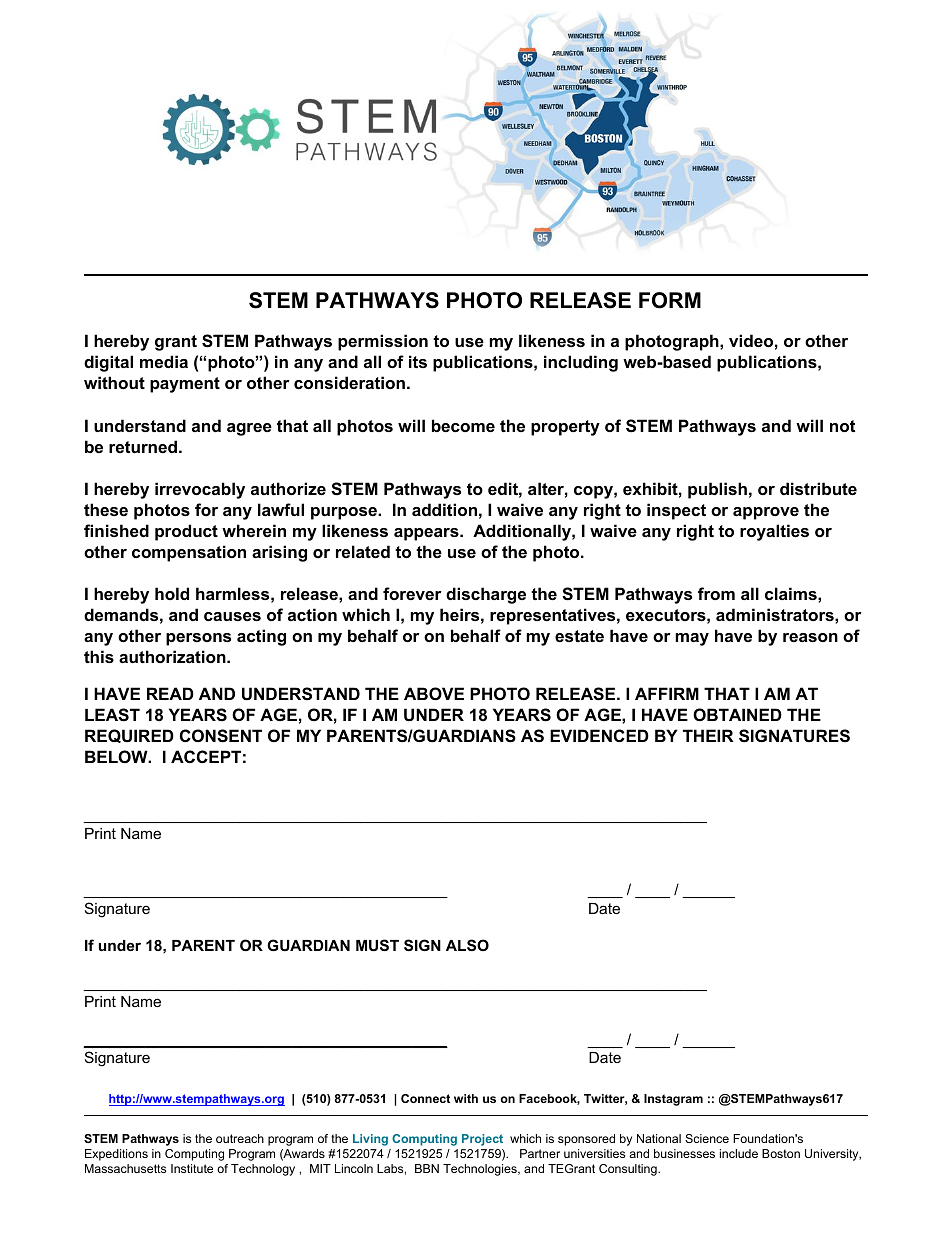 This page has width=952, height=1233. Describe the element at coordinates (708, 735) in the page. I see `THEIR` at that location.
